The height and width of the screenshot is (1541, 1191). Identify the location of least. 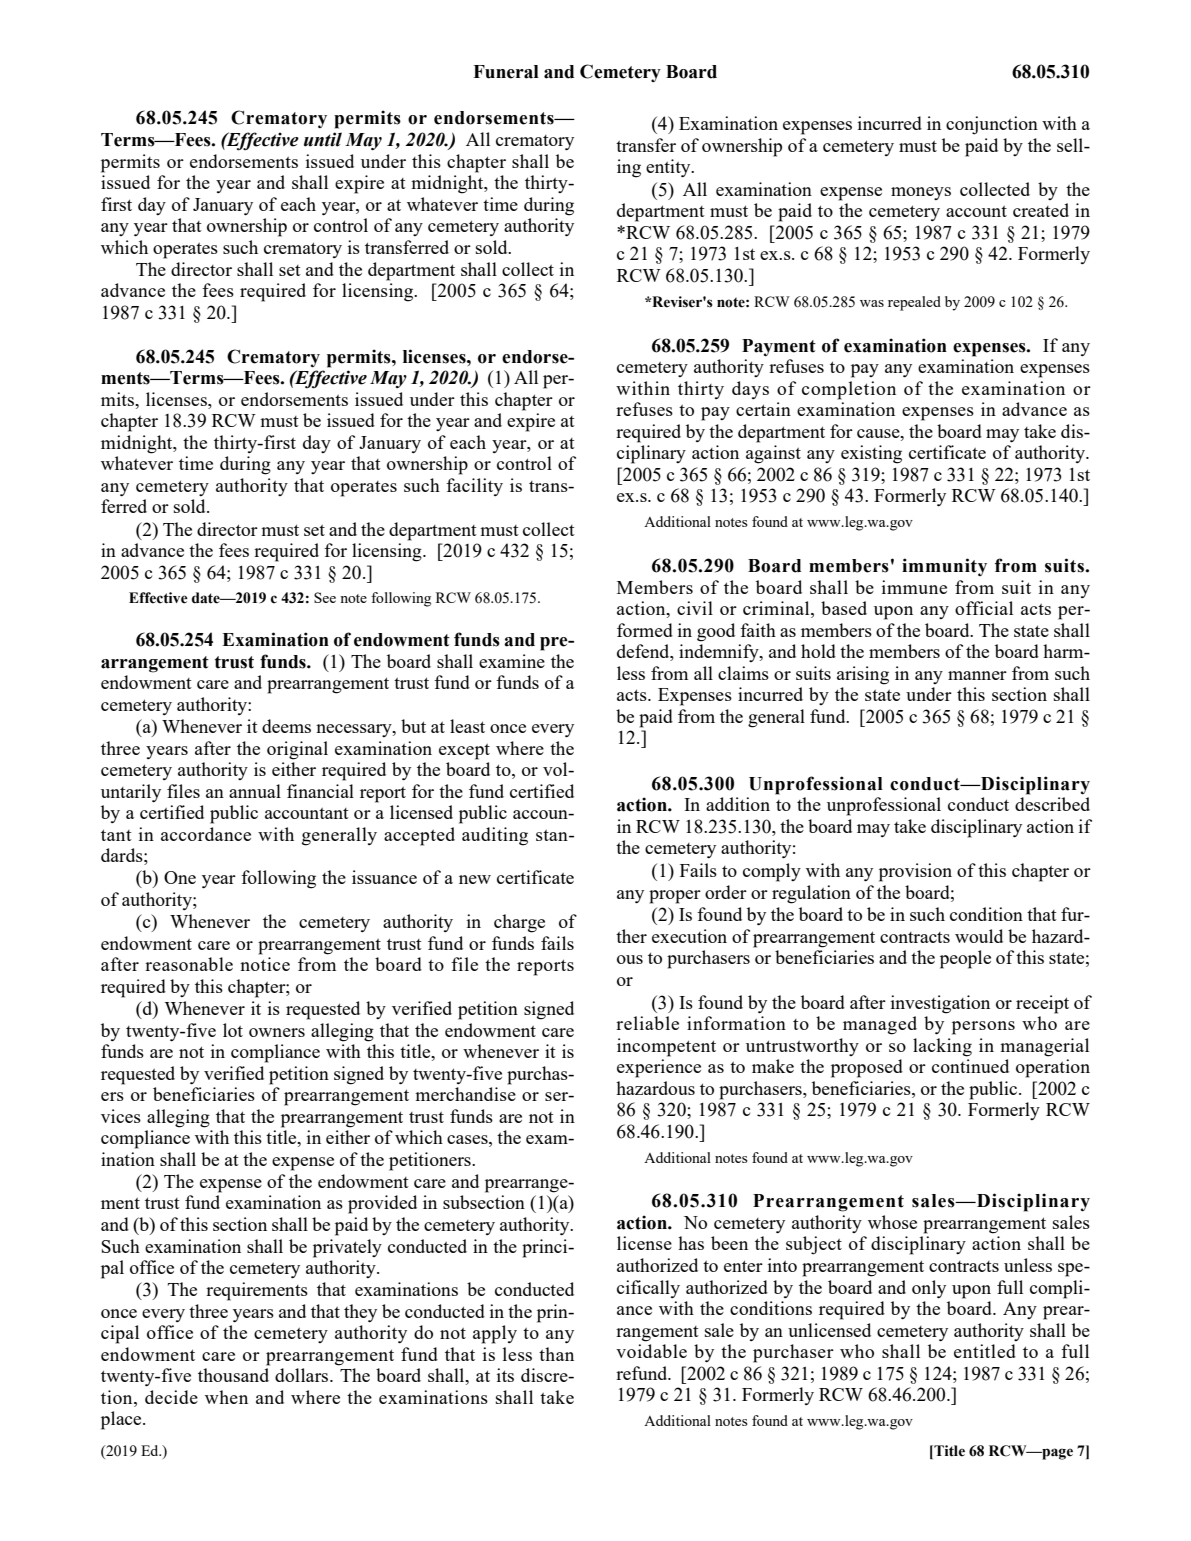
(467, 726).
